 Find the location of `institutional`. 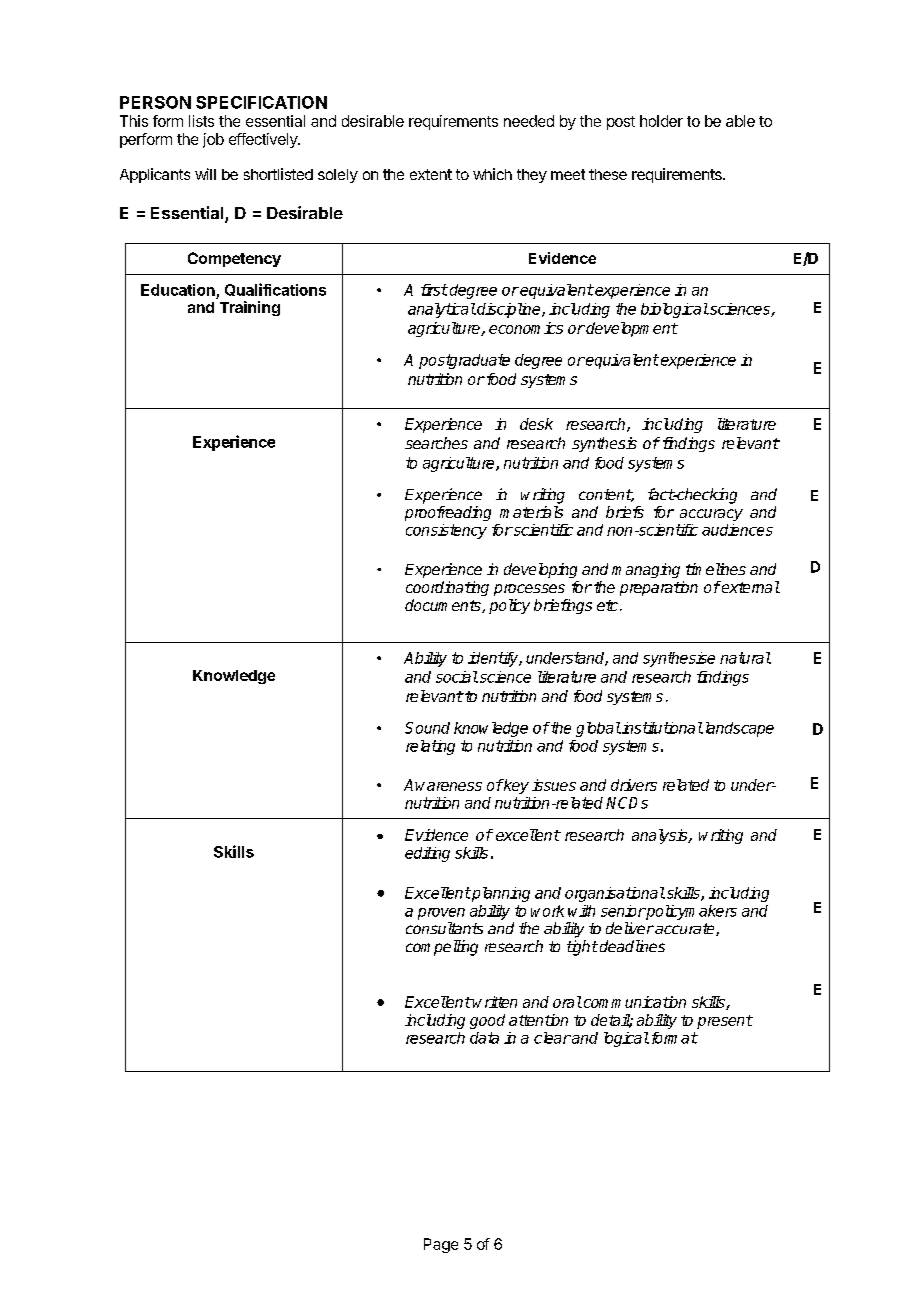

institutional is located at coordinates (661, 728).
